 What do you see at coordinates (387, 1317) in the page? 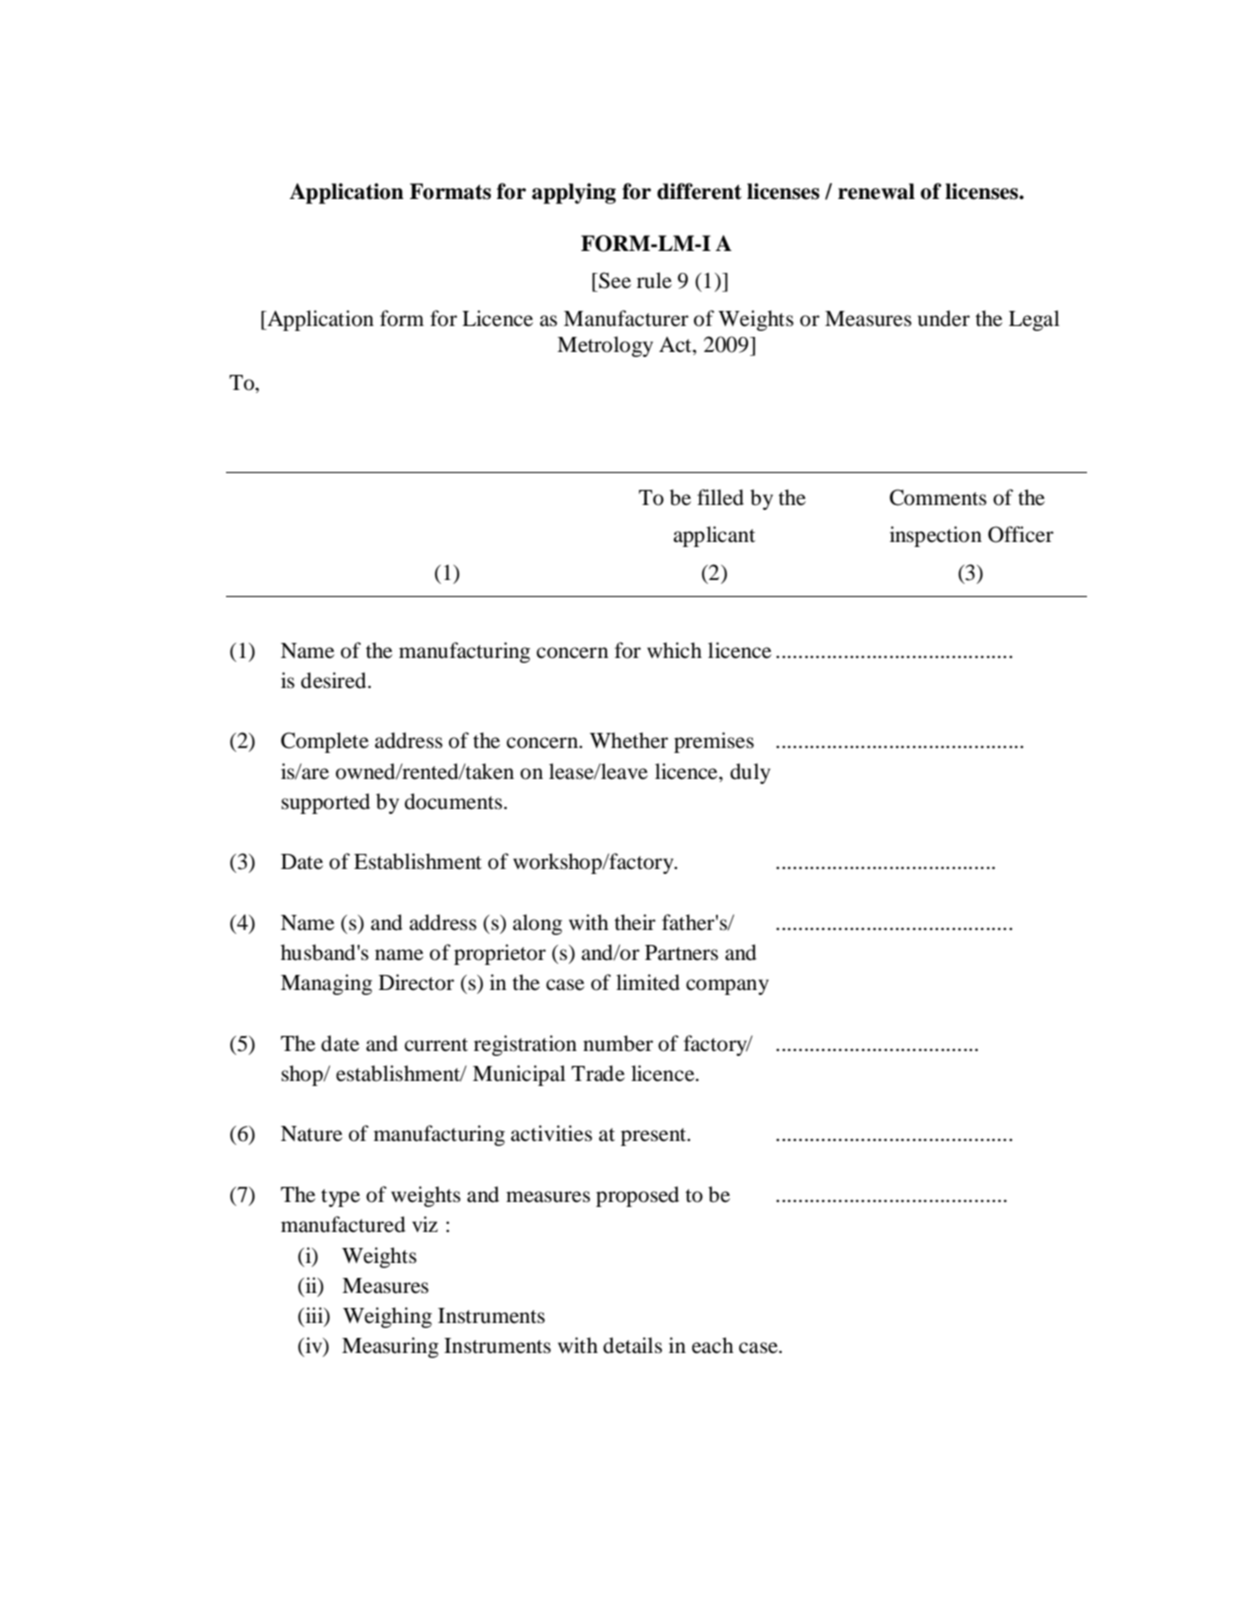
I see `Weighing` at bounding box center [387, 1317].
